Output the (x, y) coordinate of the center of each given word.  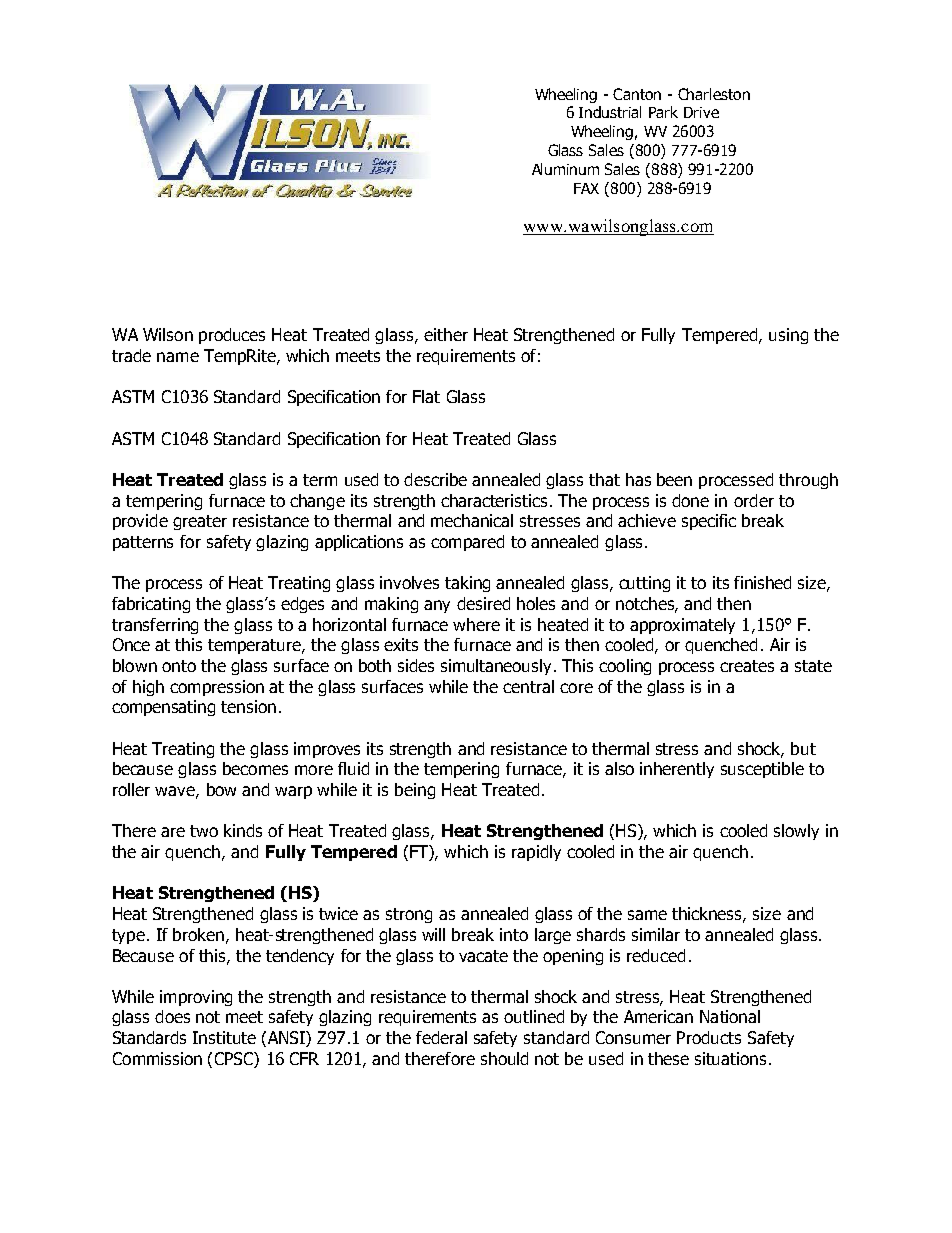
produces (232, 336)
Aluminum (565, 169)
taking (467, 584)
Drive (701, 112)
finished (762, 582)
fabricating (151, 605)
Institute (224, 1037)
